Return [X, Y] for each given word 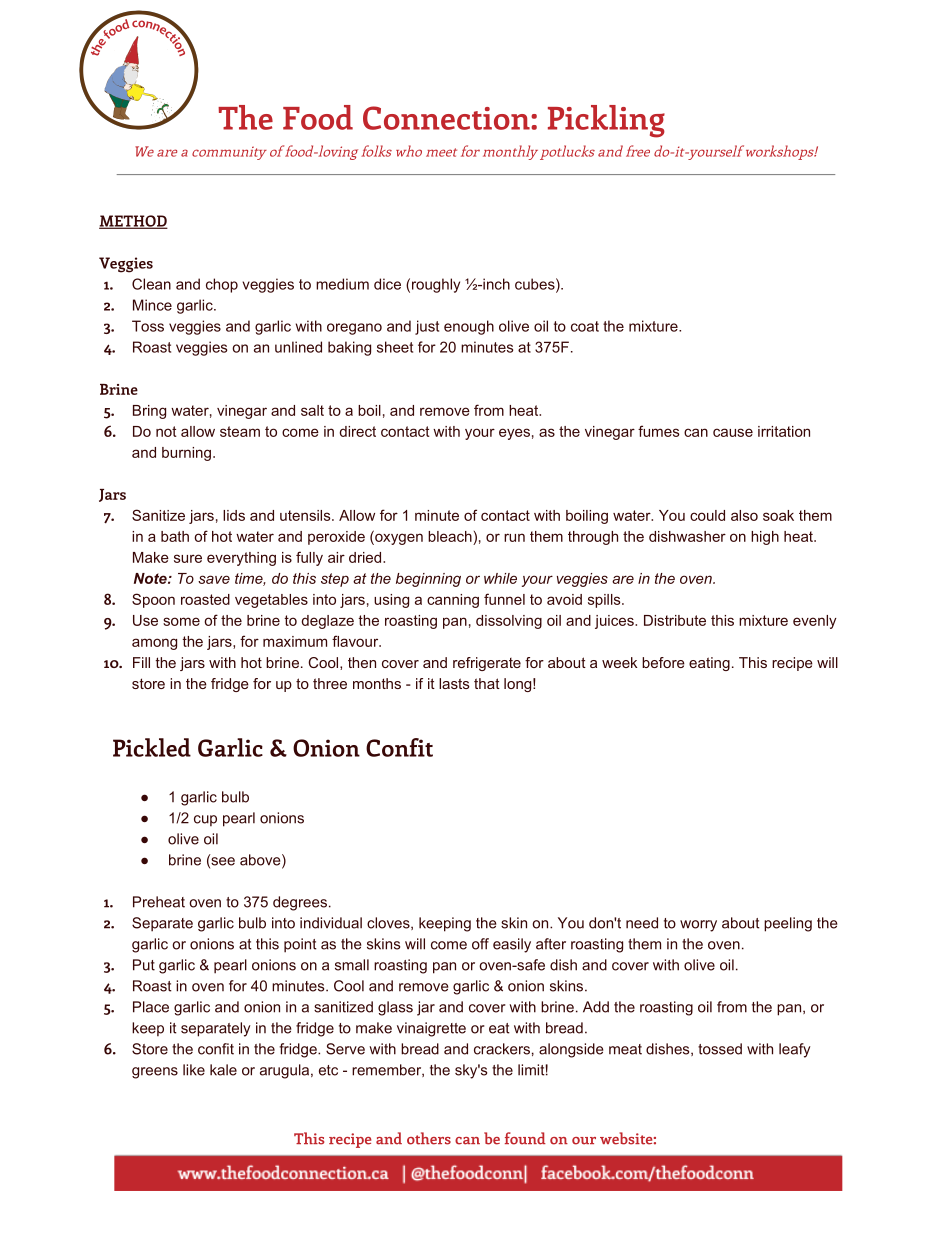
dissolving [509, 622]
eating [709, 664]
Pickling [606, 121]
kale [223, 1070]
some [181, 621]
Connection [447, 118]
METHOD [133, 222]
